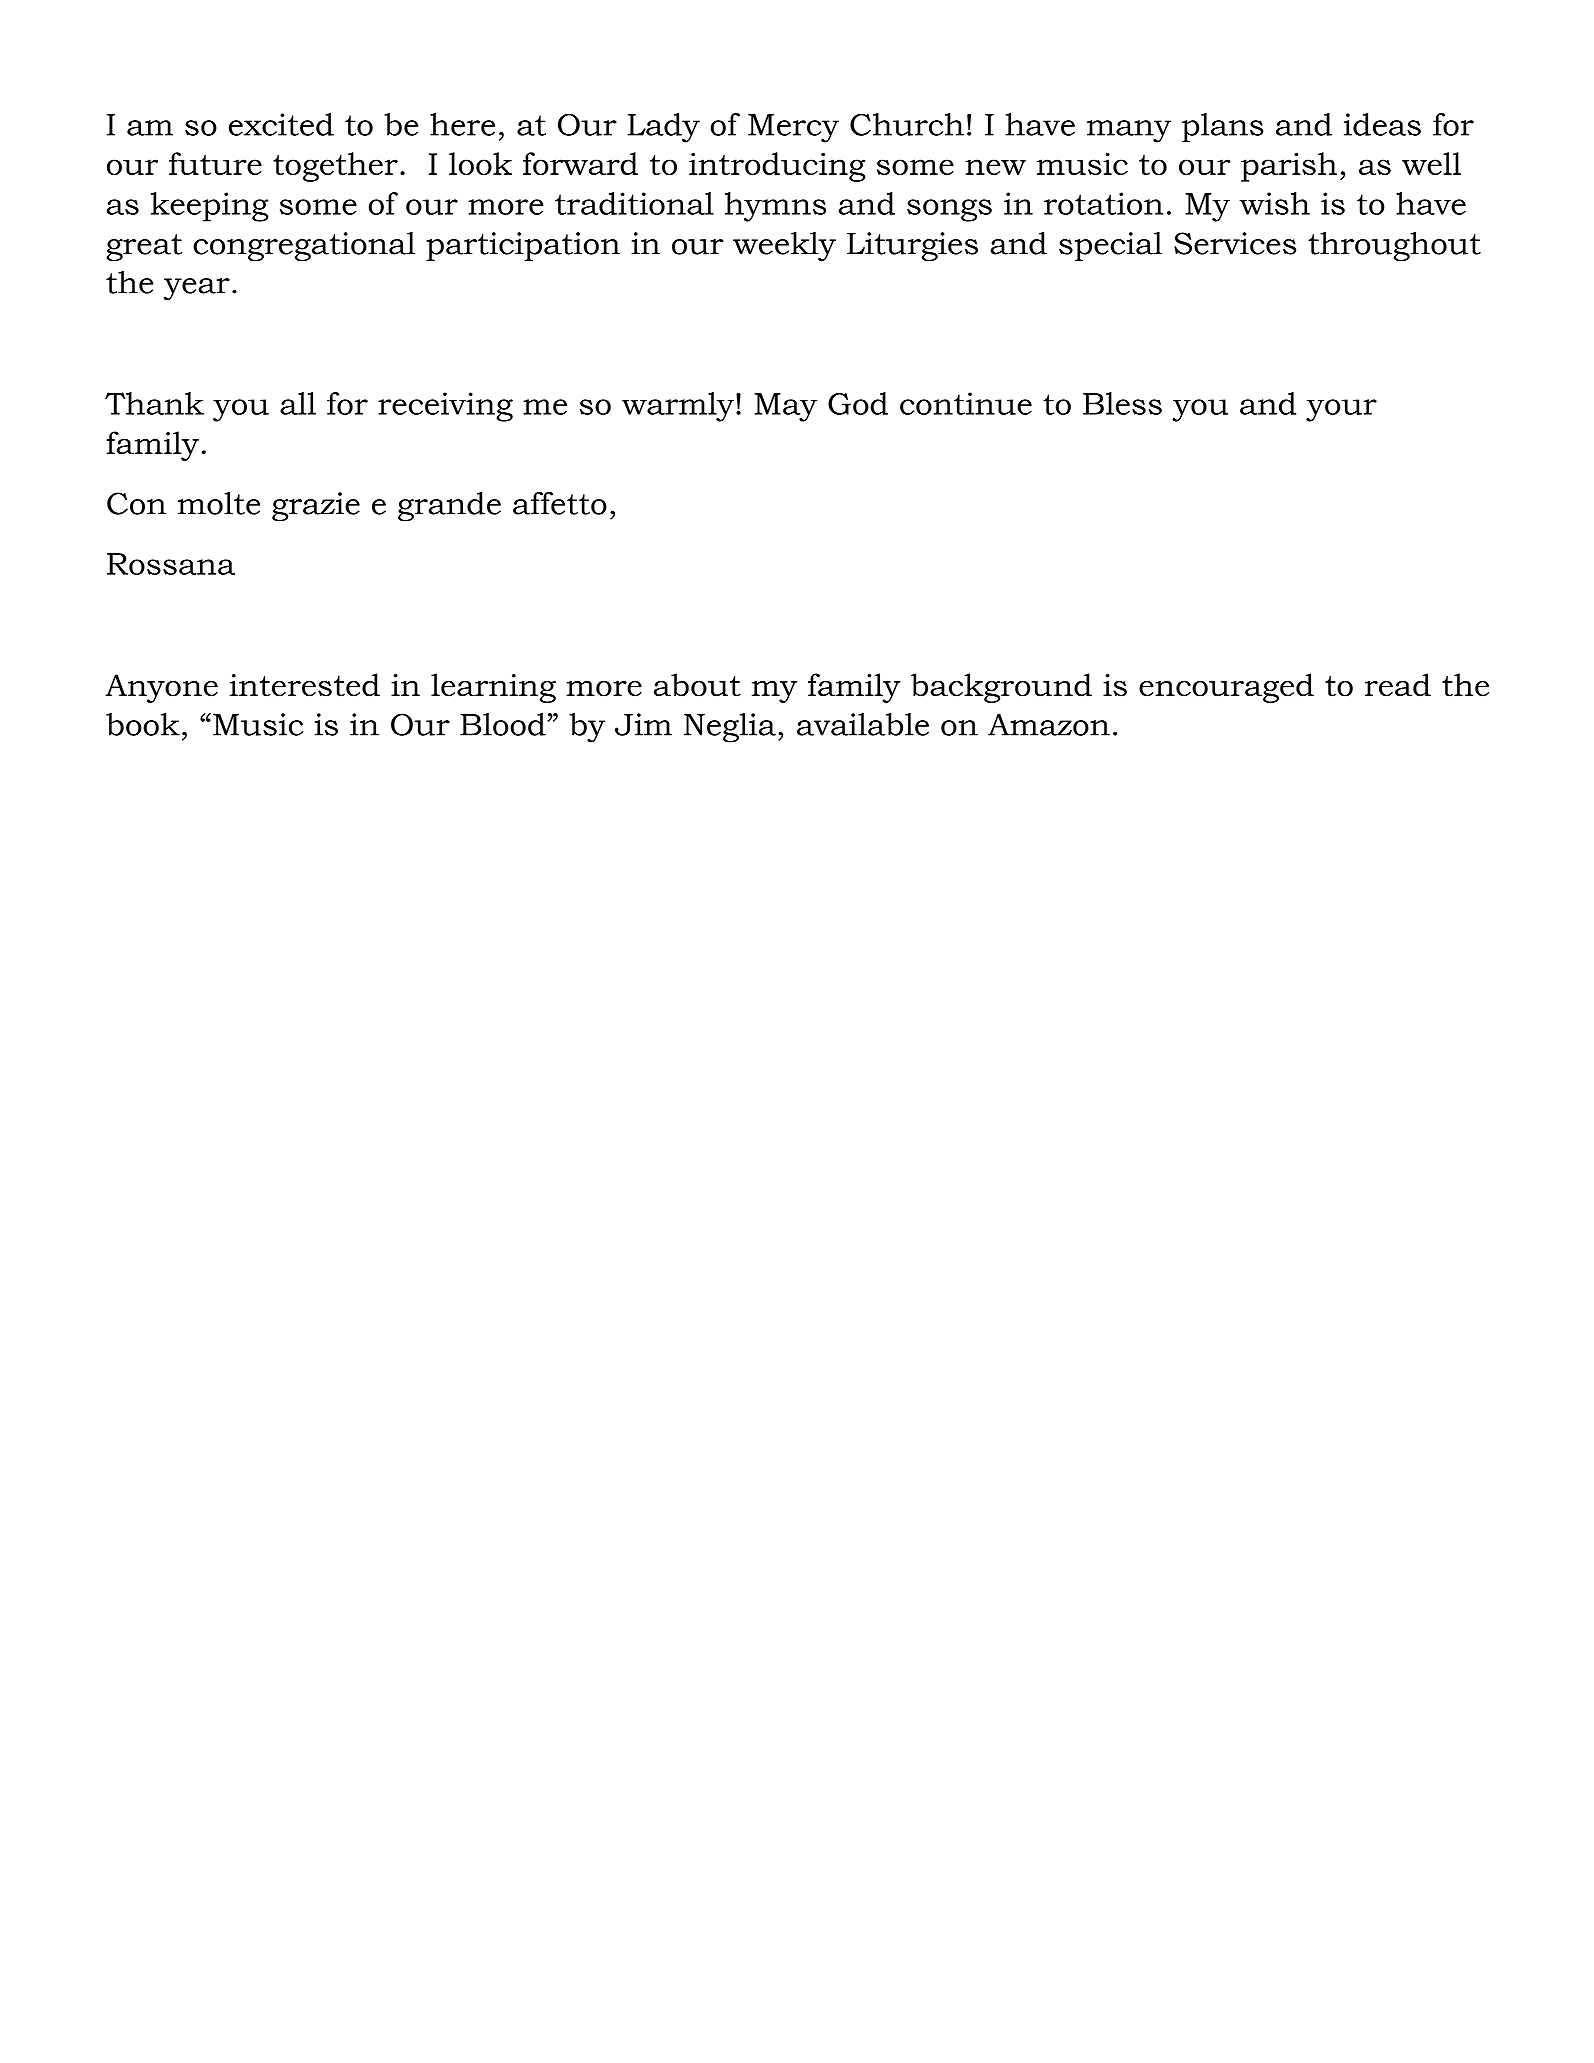 The height and width of the screenshot is (2063, 1594). I want to click on excited, so click(281, 124).
